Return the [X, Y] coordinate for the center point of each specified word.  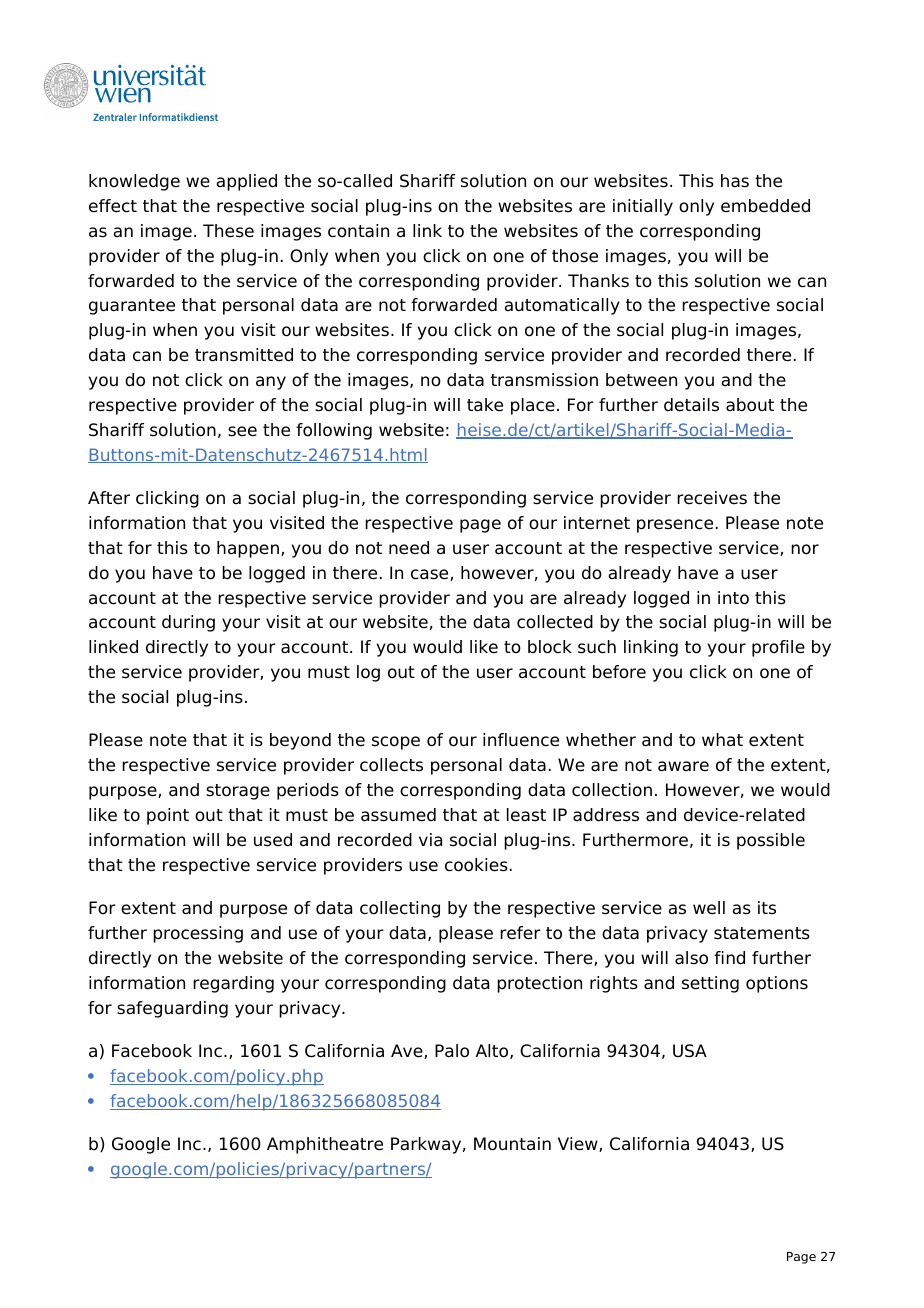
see [242, 431]
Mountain [512, 1144]
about [750, 405]
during [188, 623]
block [550, 647]
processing [198, 934]
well [709, 908]
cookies [476, 865]
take [485, 405]
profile [778, 648]
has [735, 181]
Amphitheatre [325, 1145]
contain [358, 231]
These [228, 231]
